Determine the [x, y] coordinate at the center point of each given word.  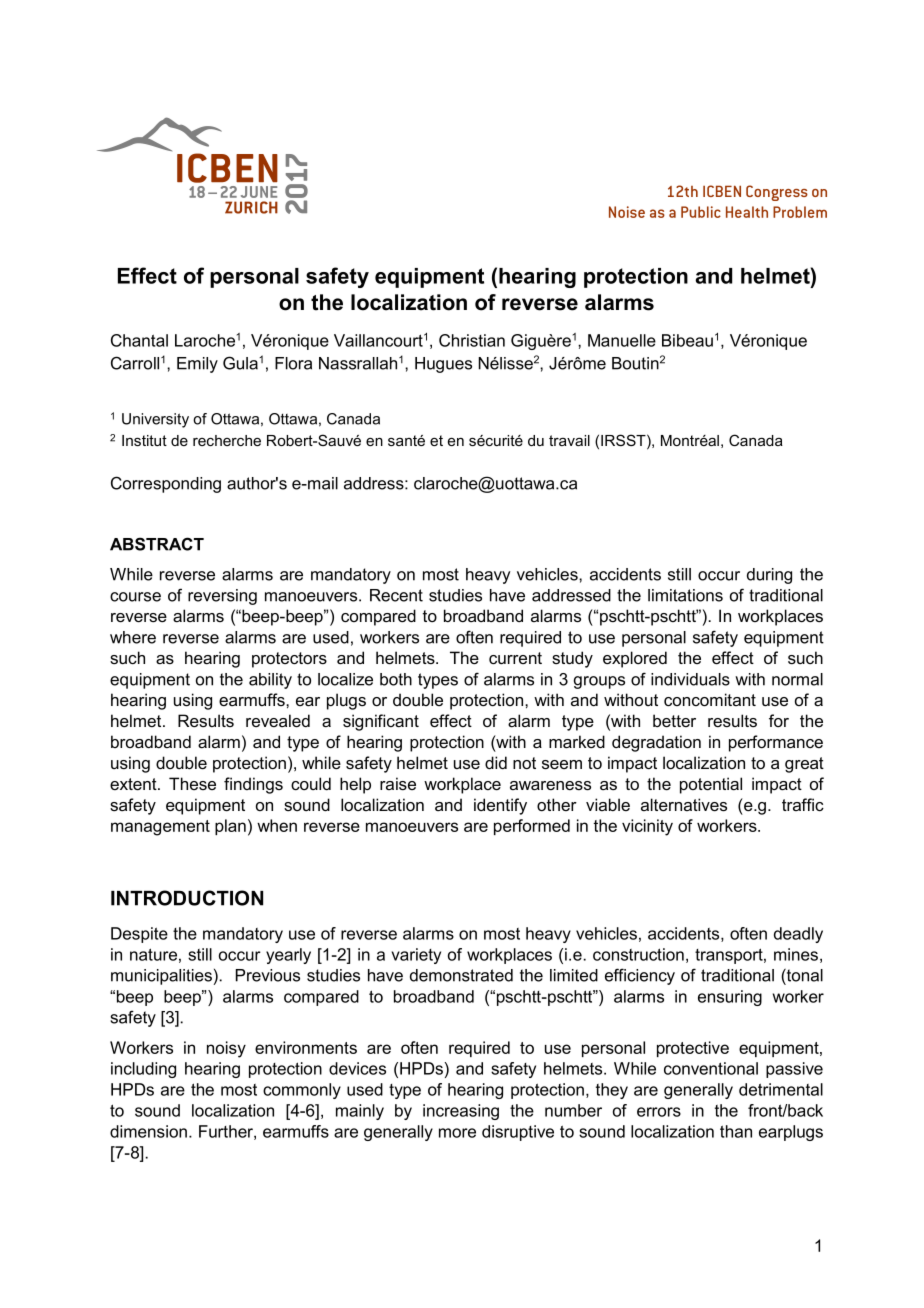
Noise [627, 212]
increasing [461, 1112]
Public [701, 212]
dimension [148, 1131]
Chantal [139, 340]
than [736, 1131]
